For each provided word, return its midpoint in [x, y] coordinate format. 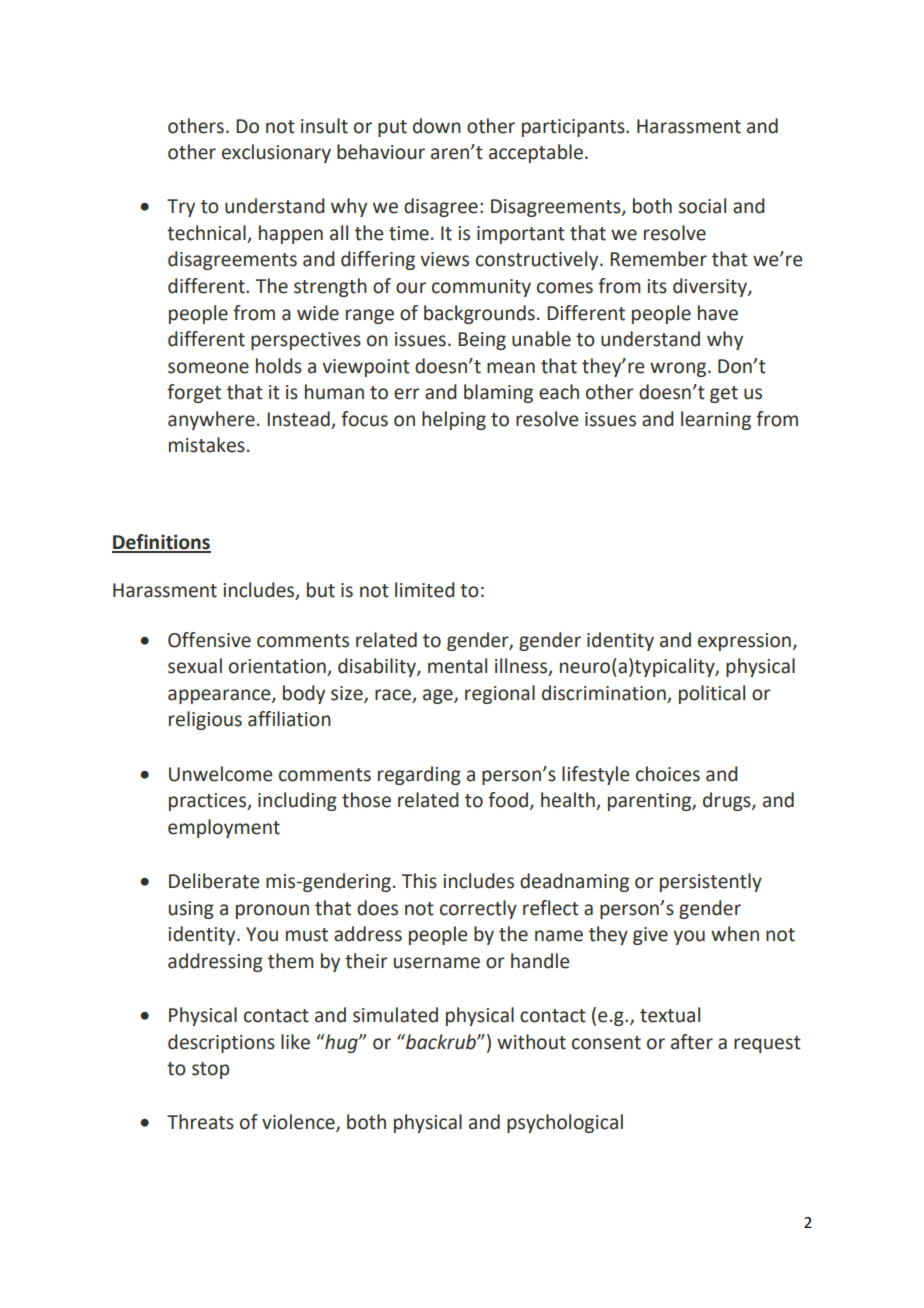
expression [744, 642]
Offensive [209, 640]
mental [457, 666]
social [702, 206]
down [437, 126]
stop [210, 1070]
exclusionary [276, 153]
